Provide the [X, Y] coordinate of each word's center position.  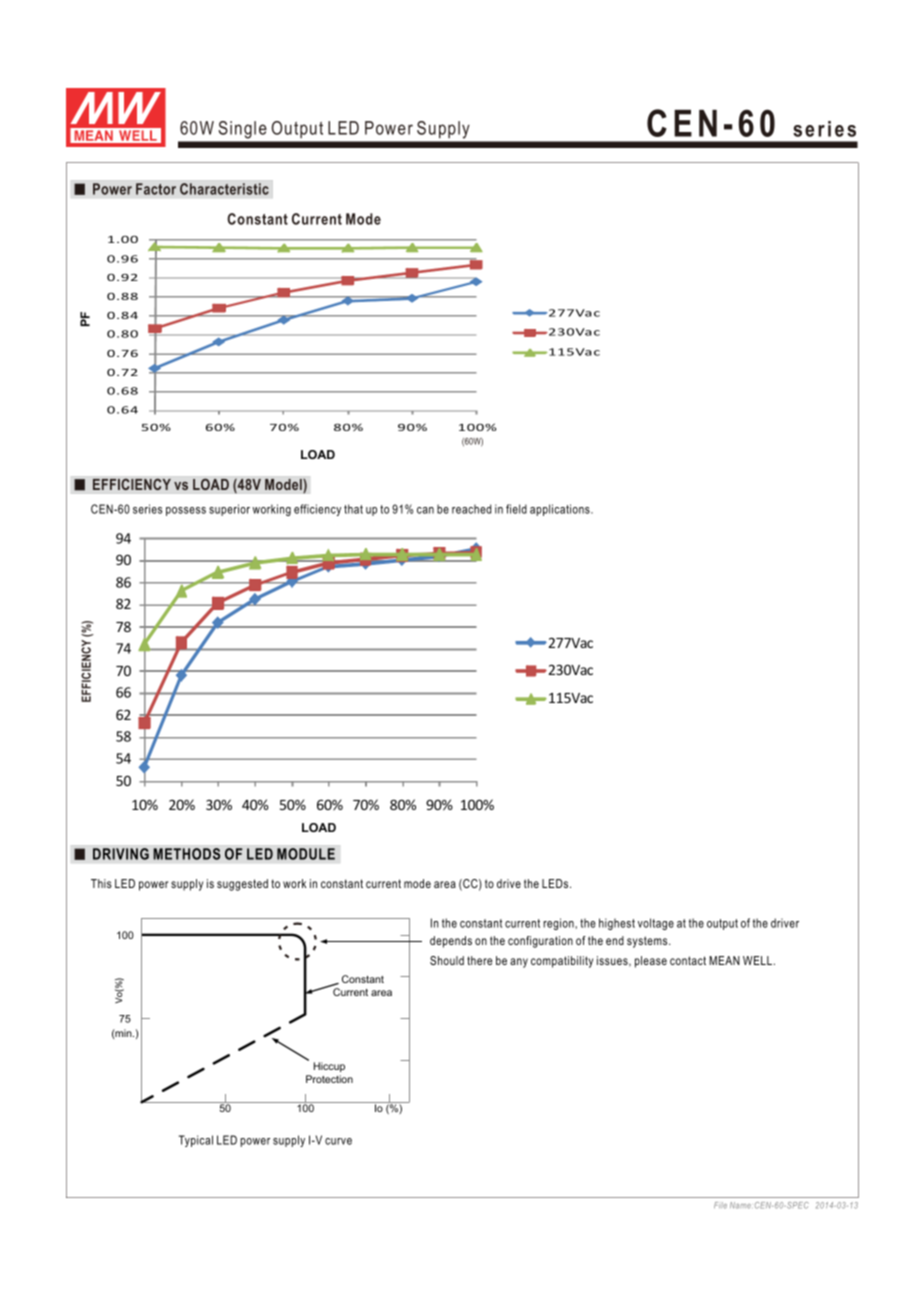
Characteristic [224, 189]
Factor [156, 189]
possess [186, 511]
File [720, 1205]
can [425, 510]
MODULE [306, 854]
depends [451, 942]
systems [648, 942]
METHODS [186, 854]
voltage [656, 924]
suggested [242, 885]
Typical [196, 1141]
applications [561, 510]
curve [338, 1141]
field [516, 509]
